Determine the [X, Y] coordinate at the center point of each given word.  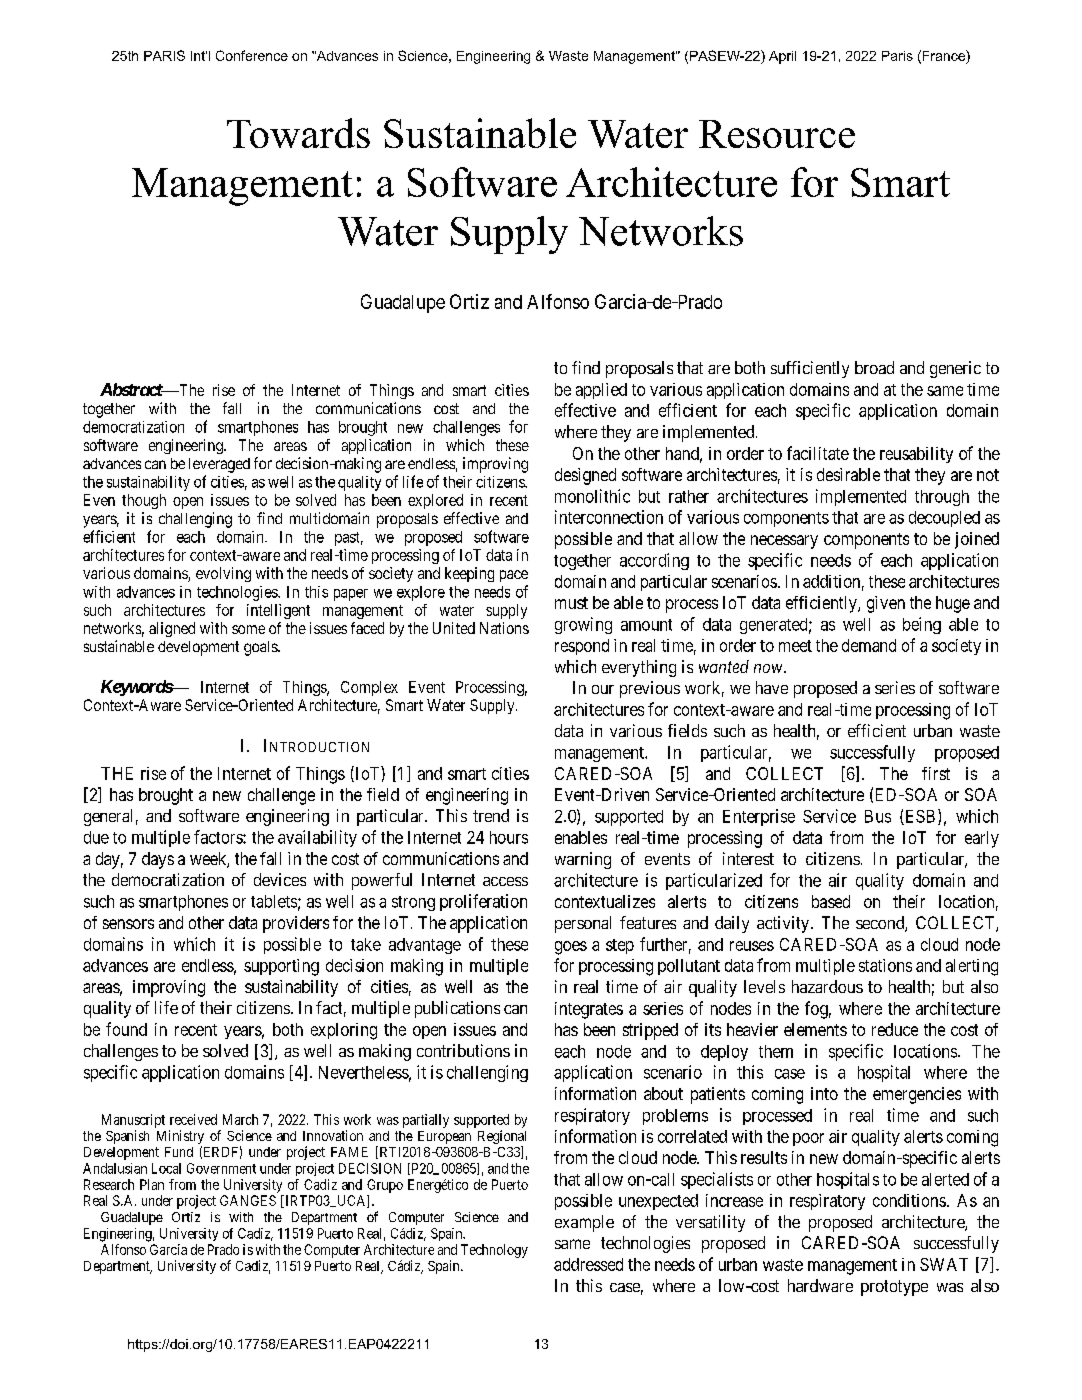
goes [571, 948]
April [782, 57]
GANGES [248, 1200]
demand [869, 645]
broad [874, 367]
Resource [777, 134]
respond [582, 647]
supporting [281, 967]
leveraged [219, 465]
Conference [252, 55]
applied [601, 391]
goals [261, 648]
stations [885, 965]
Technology [494, 1251]
